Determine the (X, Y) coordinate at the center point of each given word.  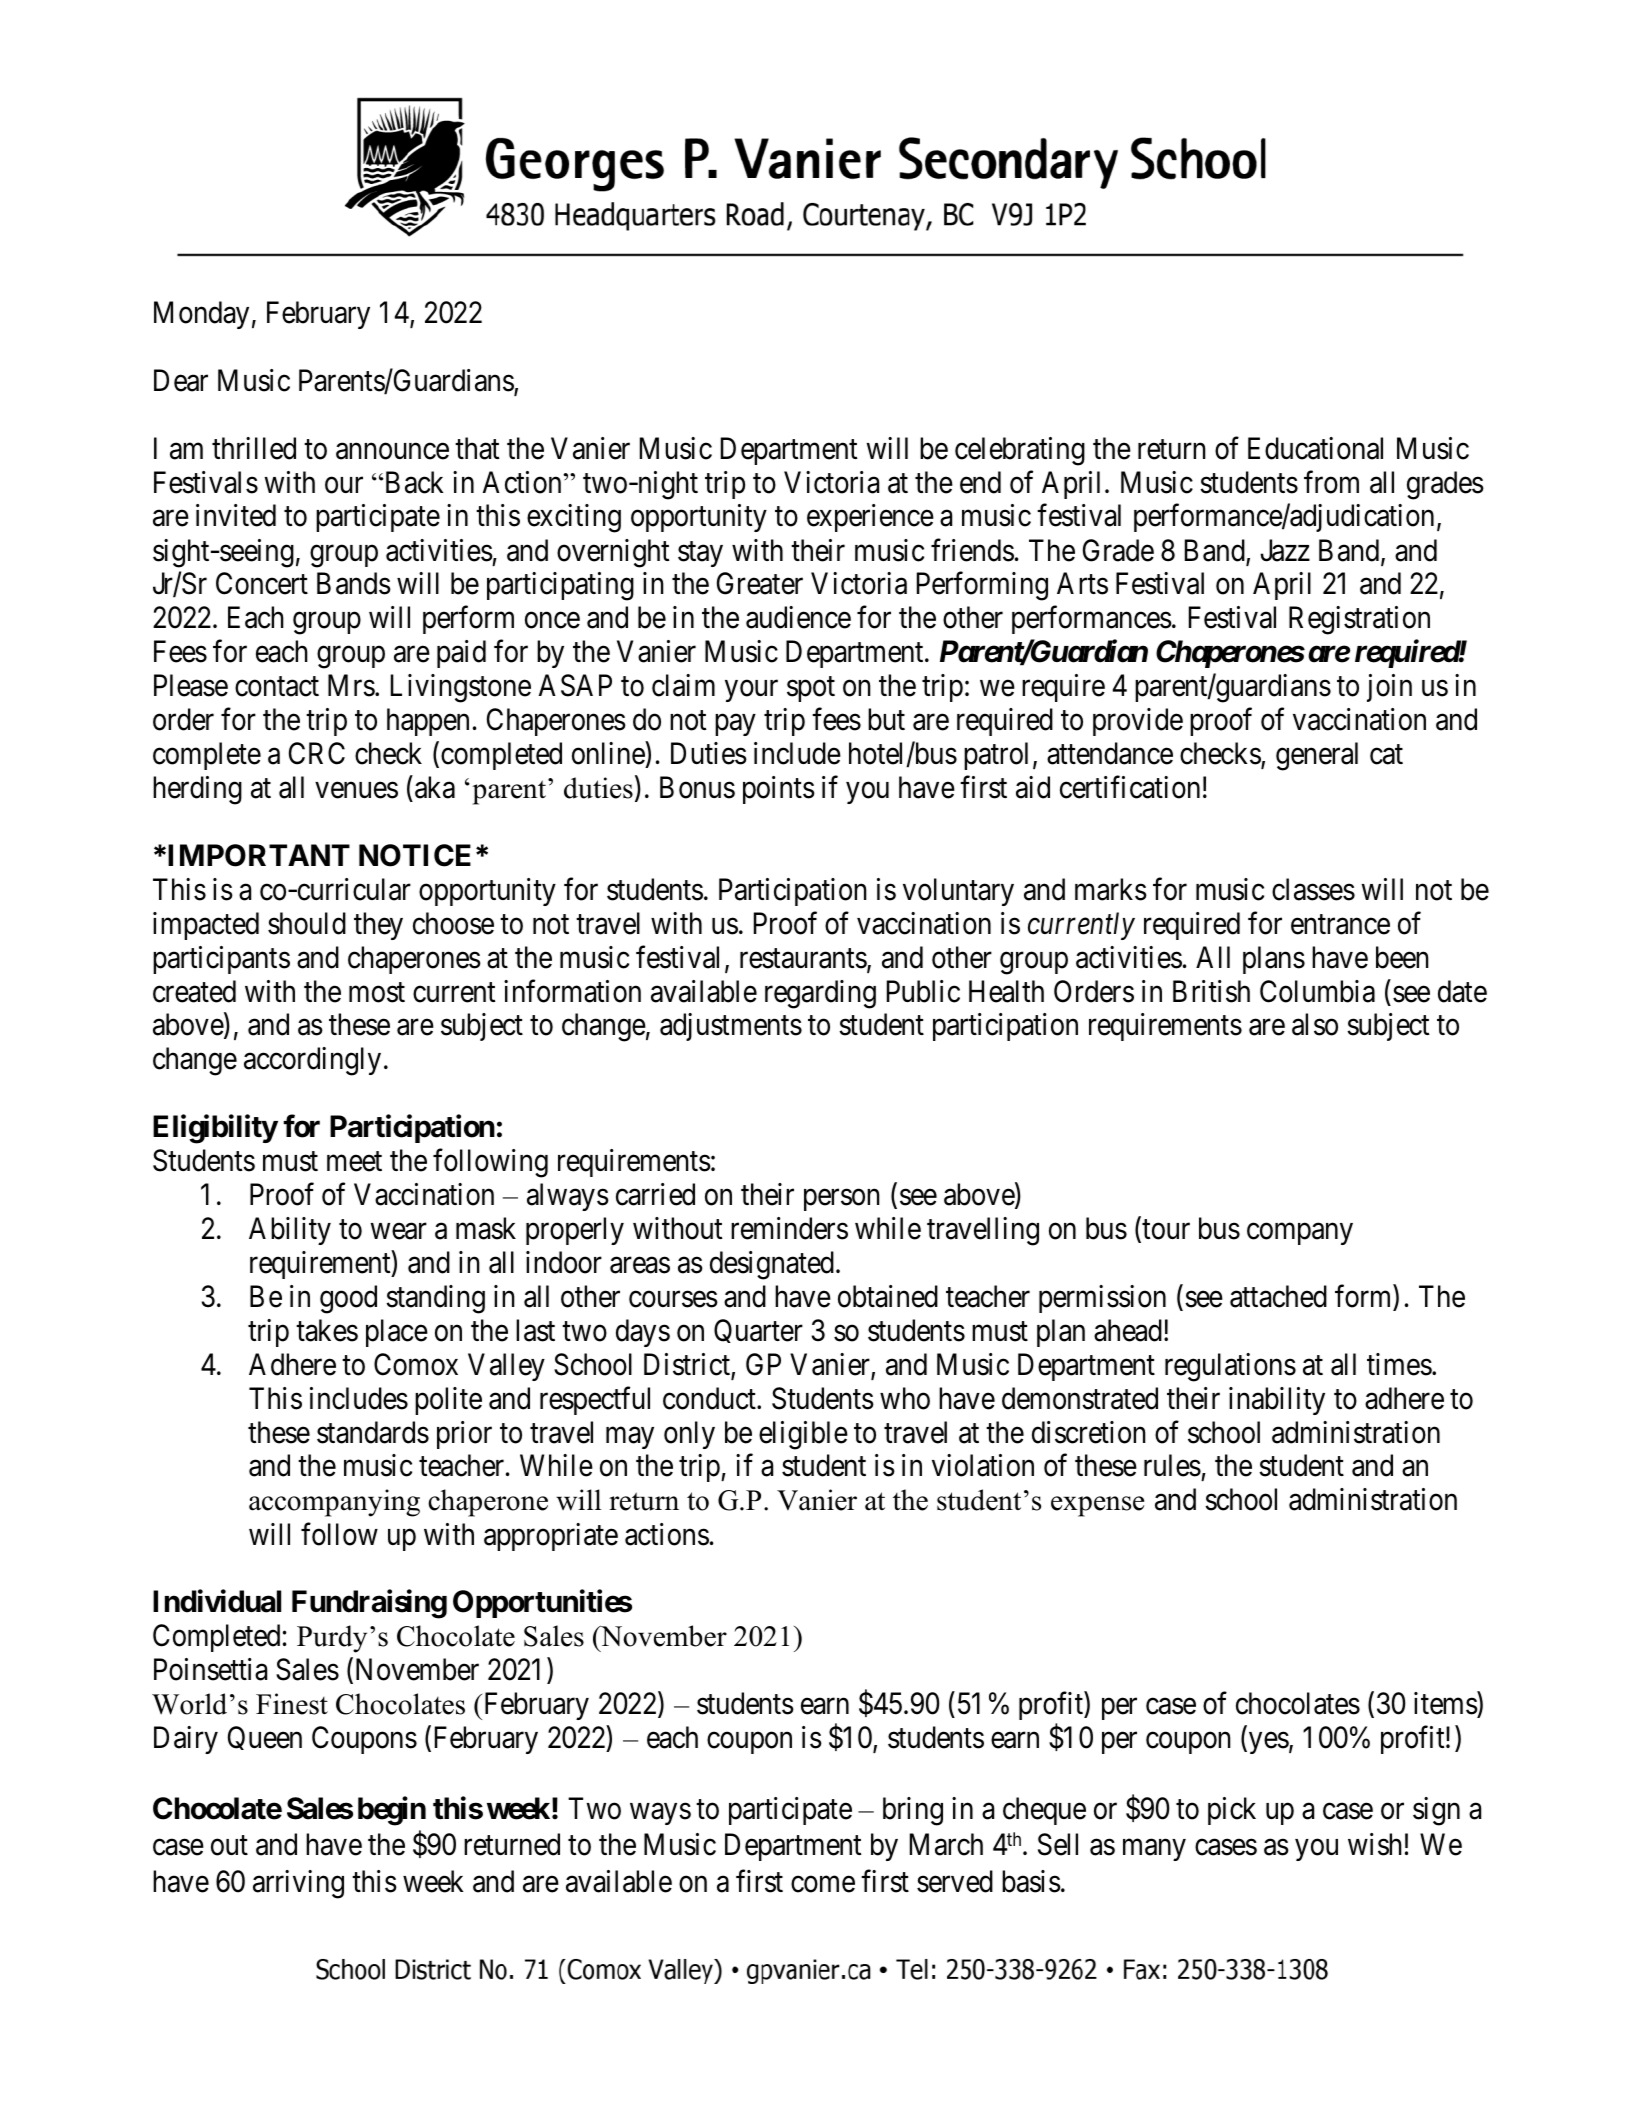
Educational (1315, 448)
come (823, 1884)
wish (1375, 1844)
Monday (201, 315)
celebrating (1020, 451)
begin (392, 1811)
